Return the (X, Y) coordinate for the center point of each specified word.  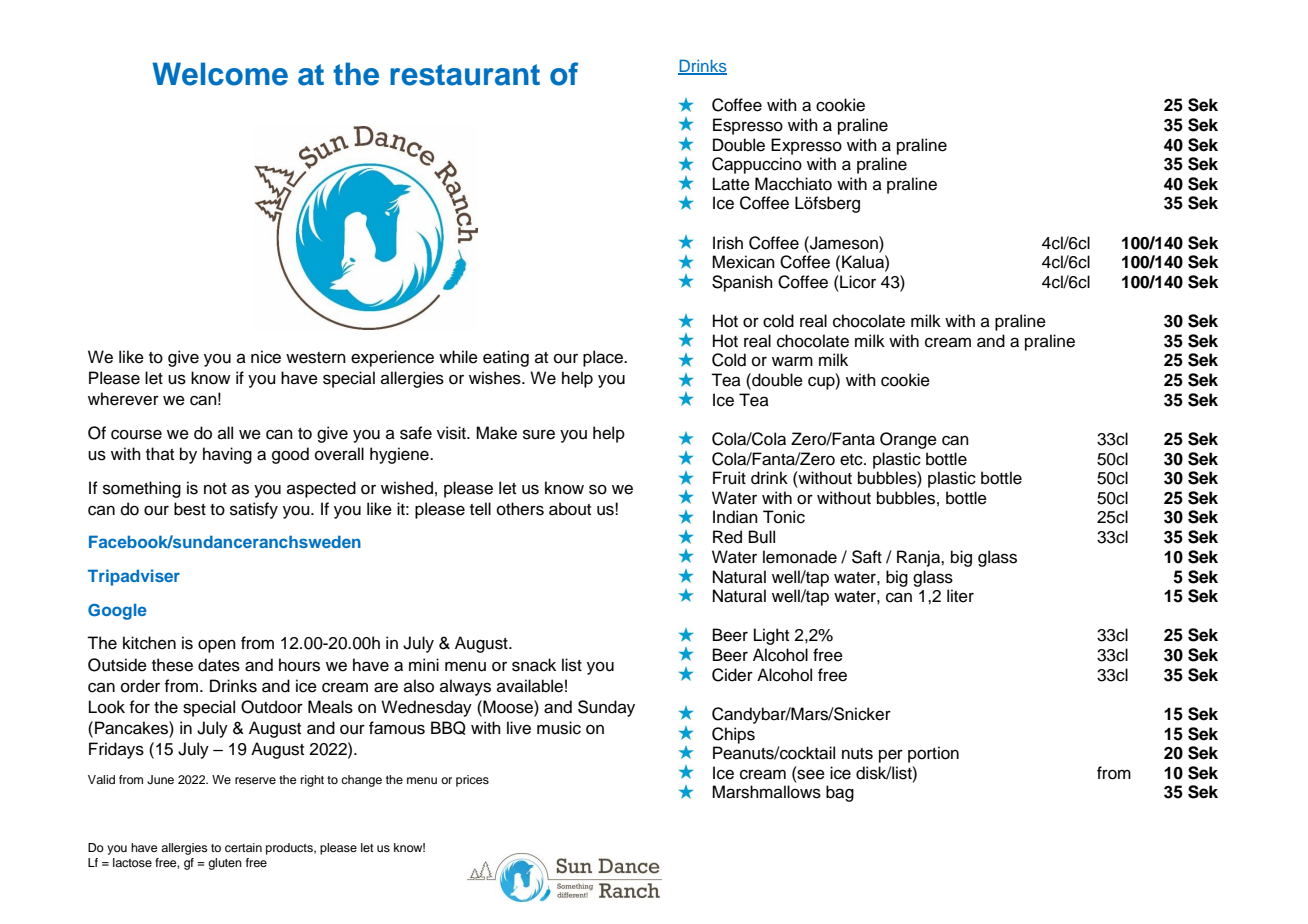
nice (266, 357)
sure (539, 434)
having (227, 455)
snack (534, 665)
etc (852, 460)
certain (243, 847)
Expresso (806, 146)
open (217, 646)
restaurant (465, 75)
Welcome (220, 74)
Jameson (844, 243)
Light (771, 636)
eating (506, 358)
